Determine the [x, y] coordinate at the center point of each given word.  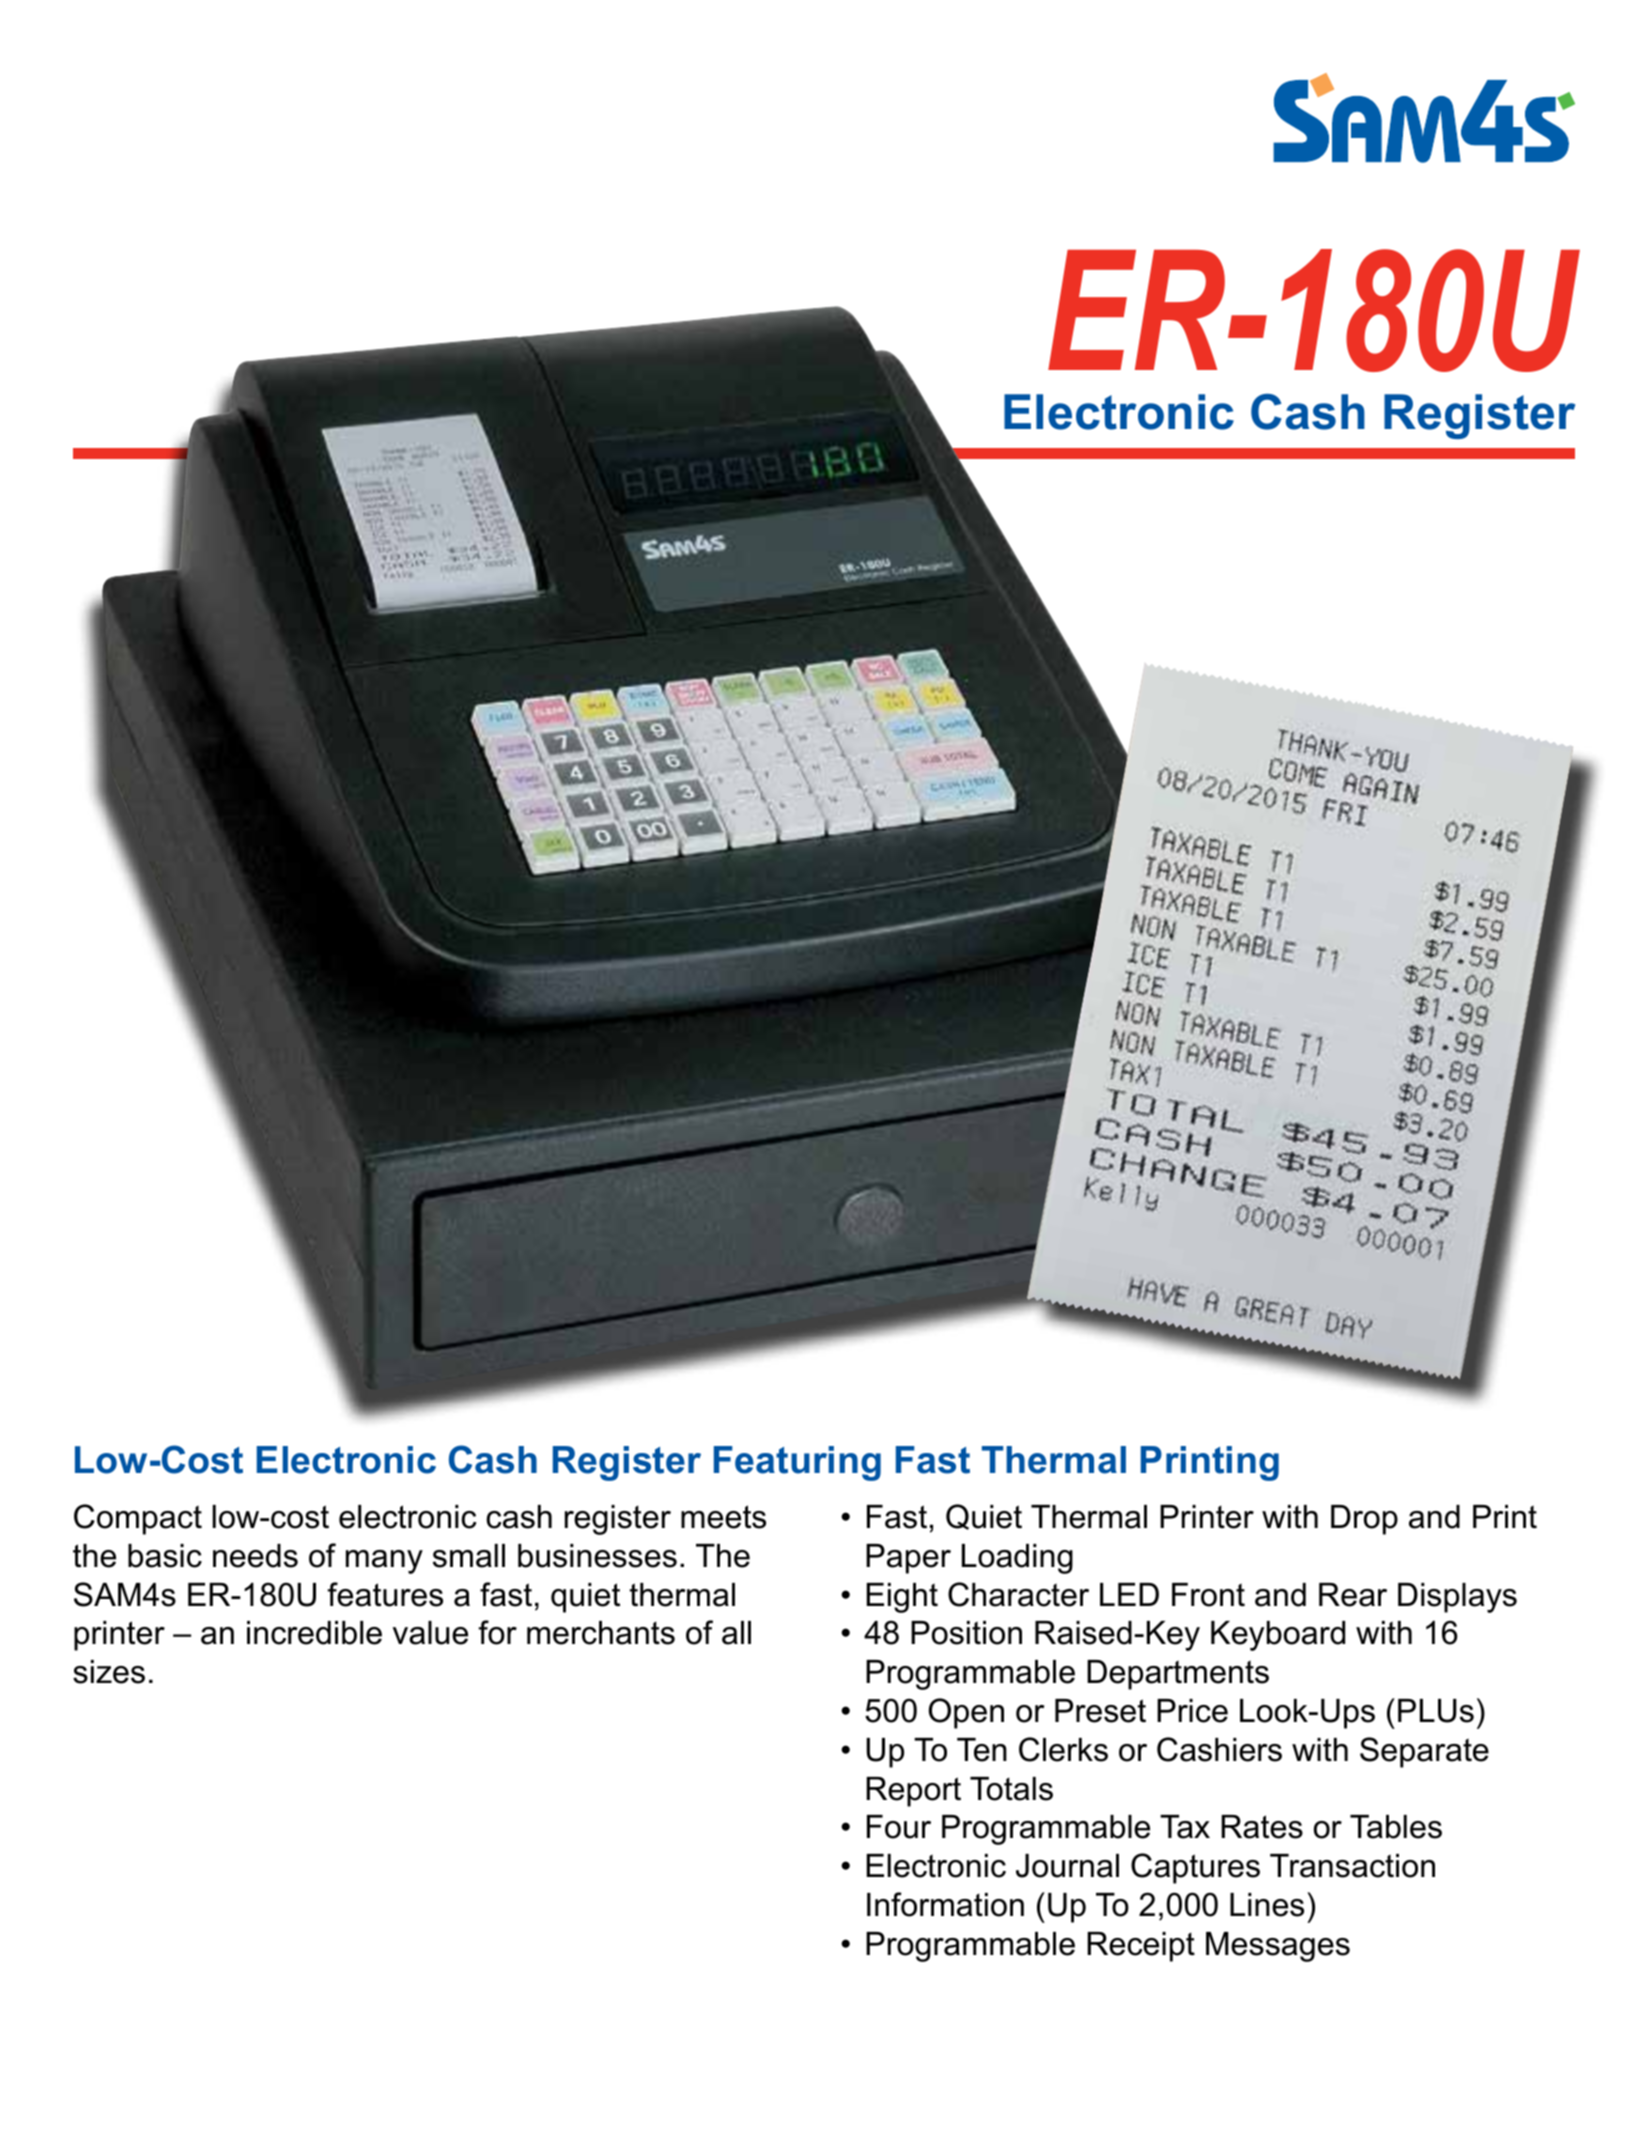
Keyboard [1278, 1636]
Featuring [797, 1463]
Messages [1278, 1947]
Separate [1424, 1752]
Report [913, 1792]
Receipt [1141, 1947]
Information [945, 1904]
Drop [1364, 1520]
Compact [138, 1519]
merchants [601, 1633]
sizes [109, 1672]
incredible [314, 1633]
